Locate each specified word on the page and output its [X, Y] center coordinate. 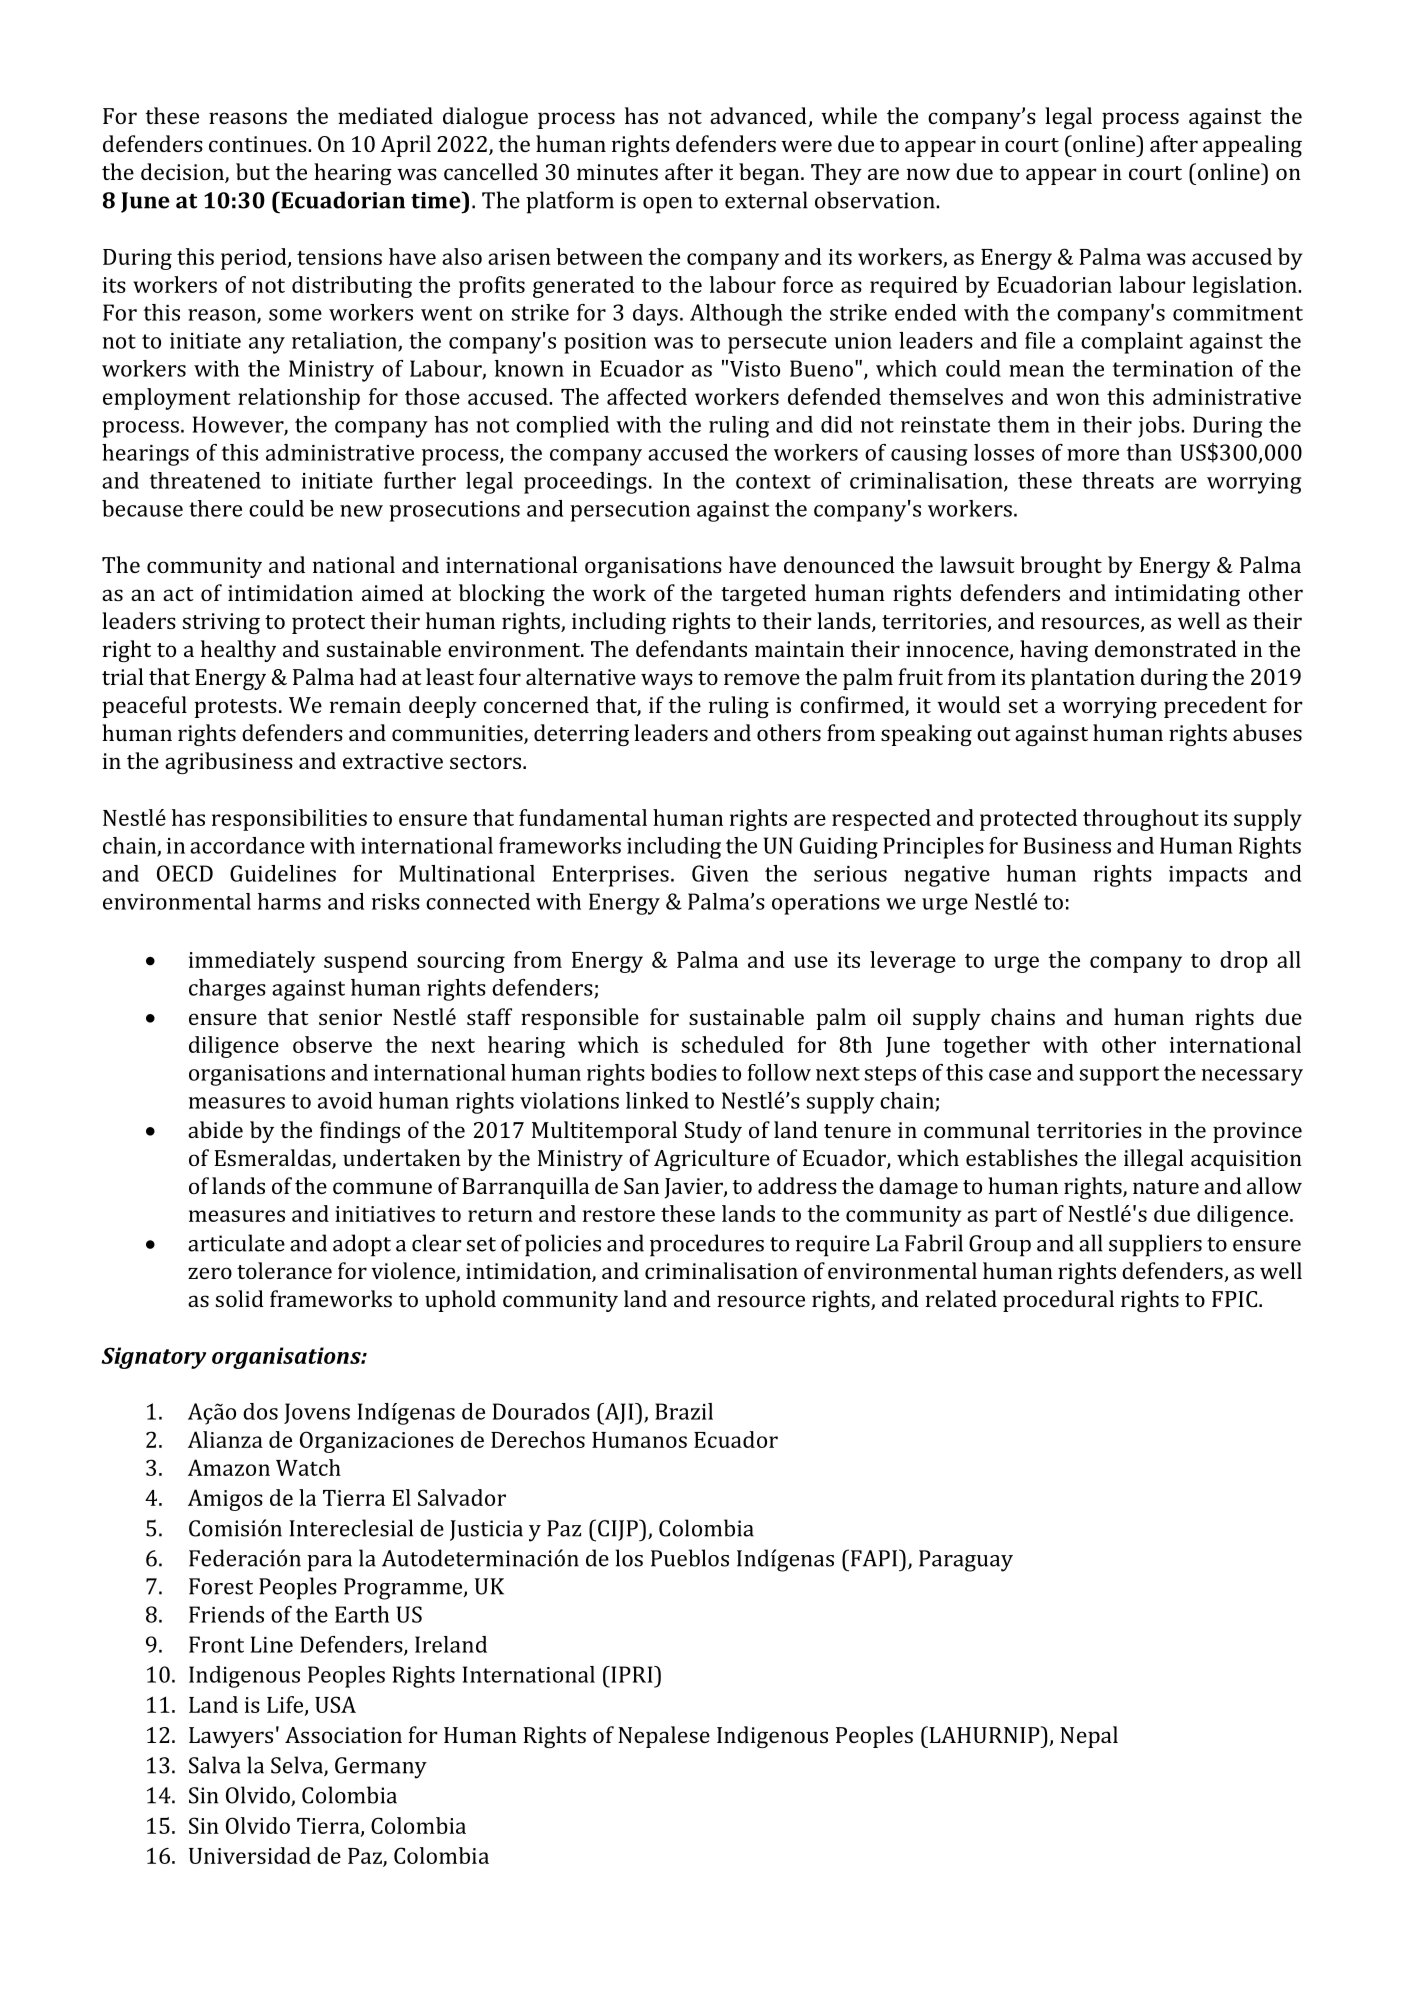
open [667, 205]
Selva [298, 1766]
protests [235, 708]
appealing [1252, 146]
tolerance [284, 1270]
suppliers [1155, 1245]
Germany [381, 1768]
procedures [707, 1245]
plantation [1083, 679]
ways [667, 681]
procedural [1058, 1301]
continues [259, 144]
